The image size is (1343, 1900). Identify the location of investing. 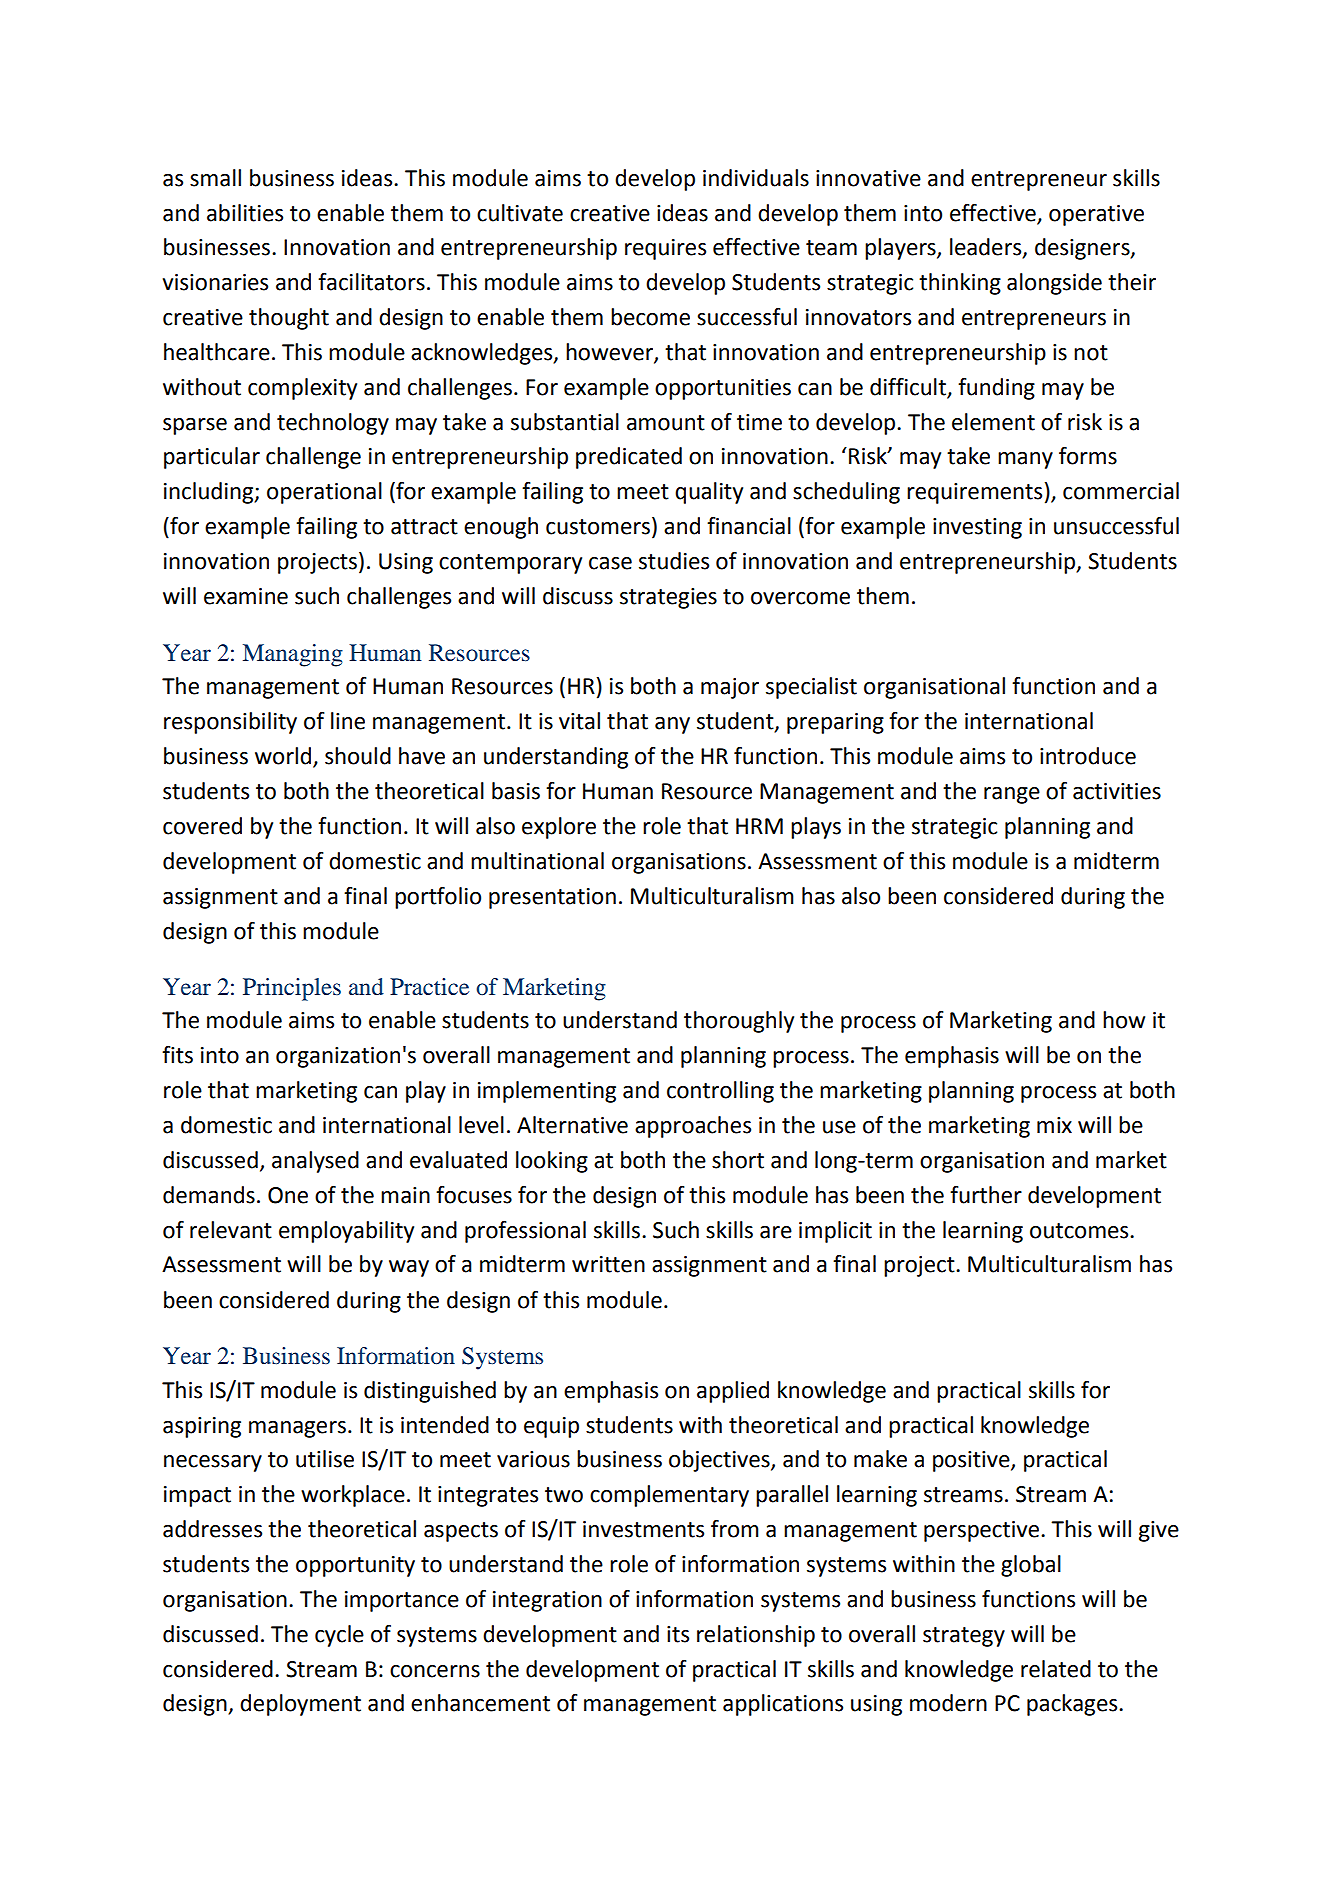
(977, 528).
